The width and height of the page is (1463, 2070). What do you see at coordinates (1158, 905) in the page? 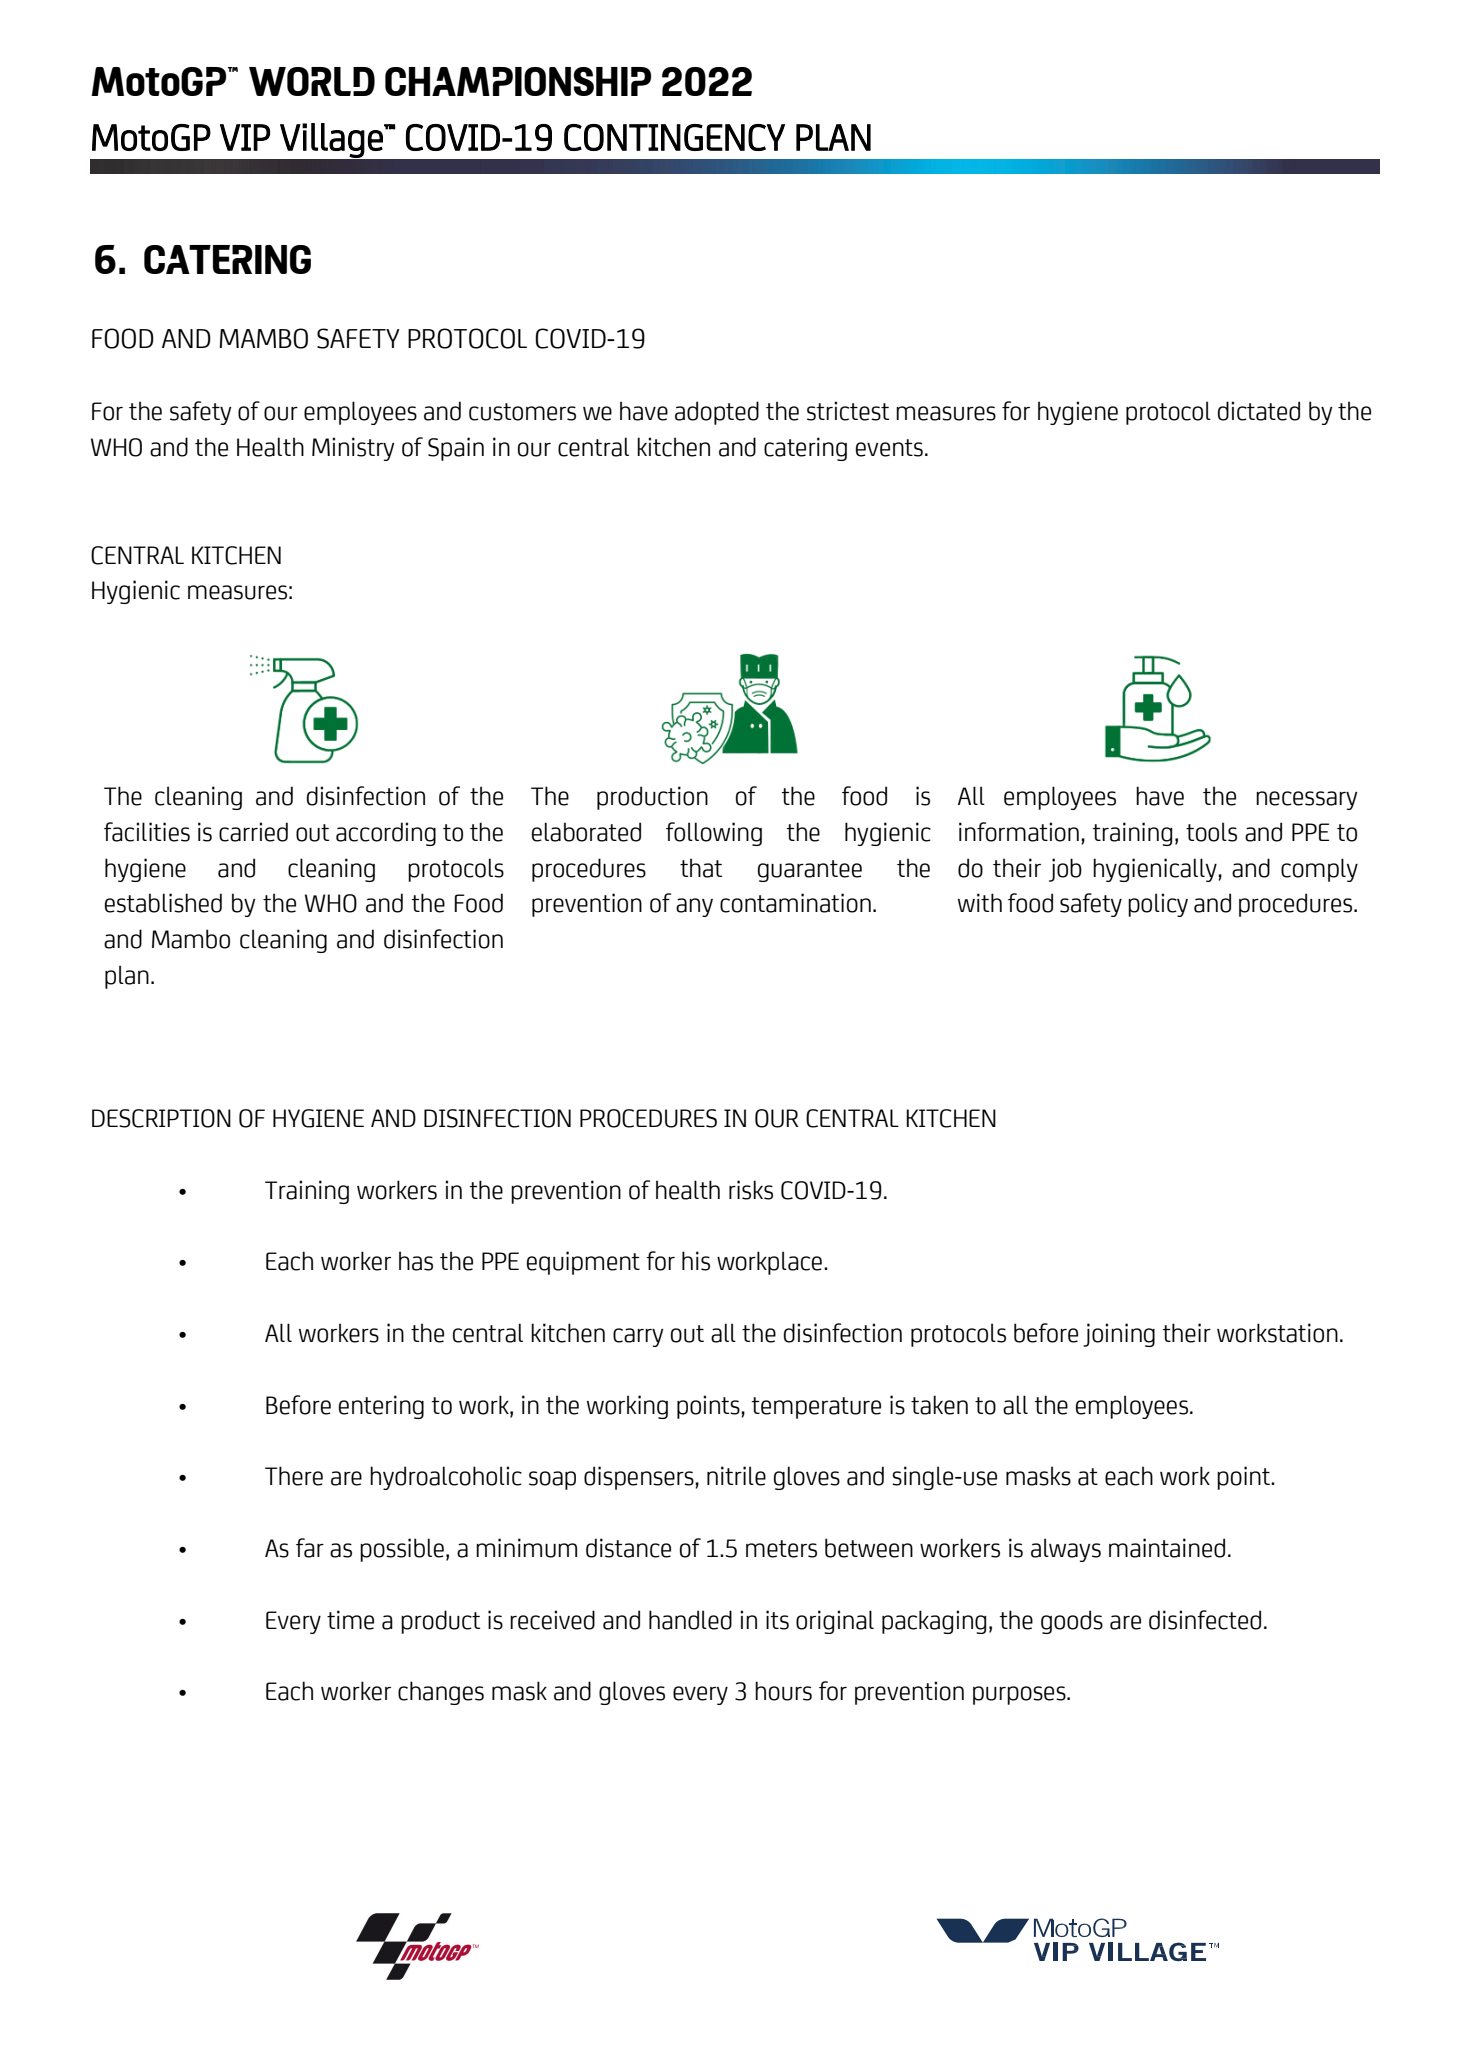
I see `policy` at bounding box center [1158, 905].
